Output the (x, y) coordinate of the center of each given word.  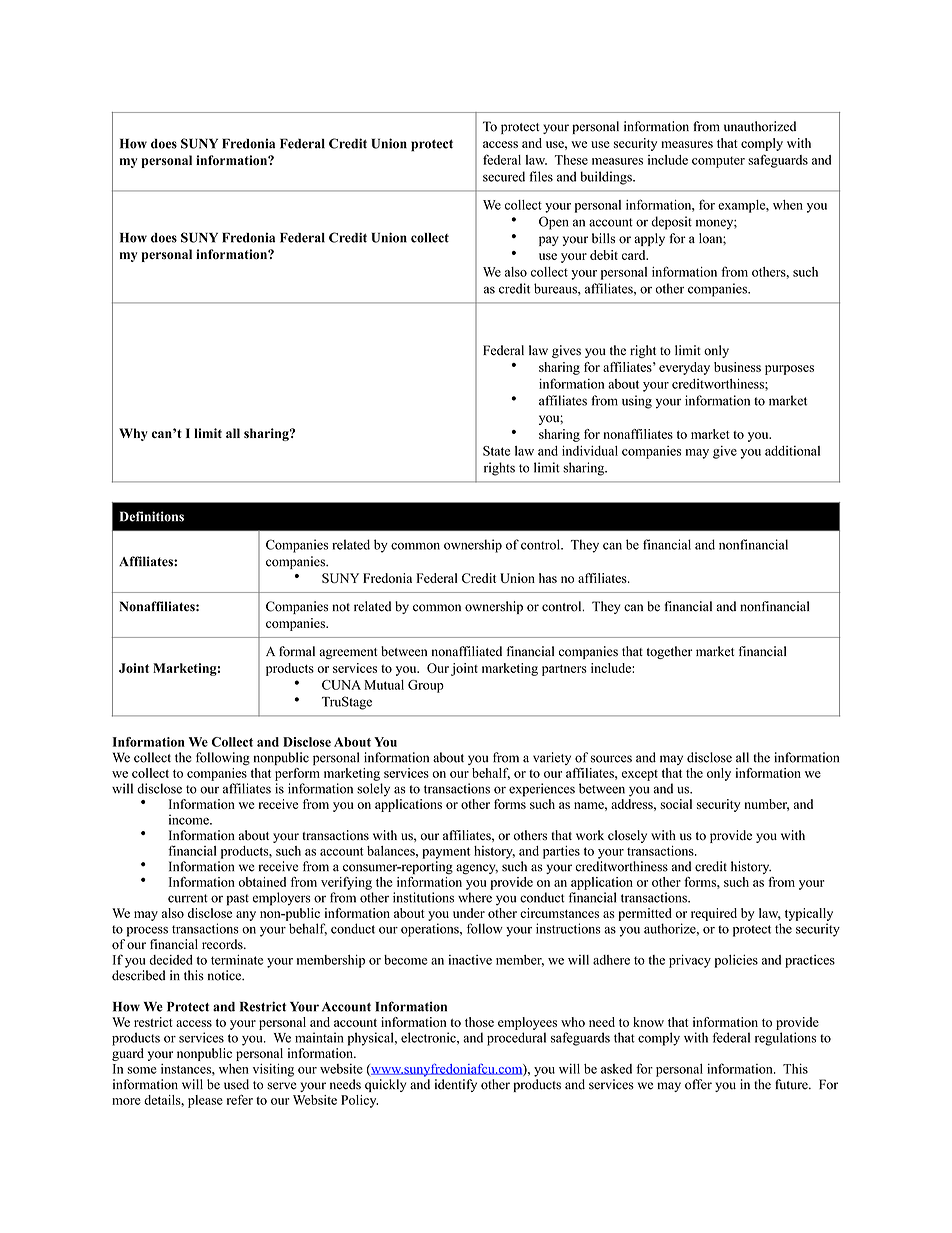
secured (504, 176)
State (496, 451)
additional (792, 451)
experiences (542, 790)
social (676, 804)
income (190, 819)
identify (456, 1085)
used (236, 1084)
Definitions (152, 516)
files (541, 176)
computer (718, 162)
